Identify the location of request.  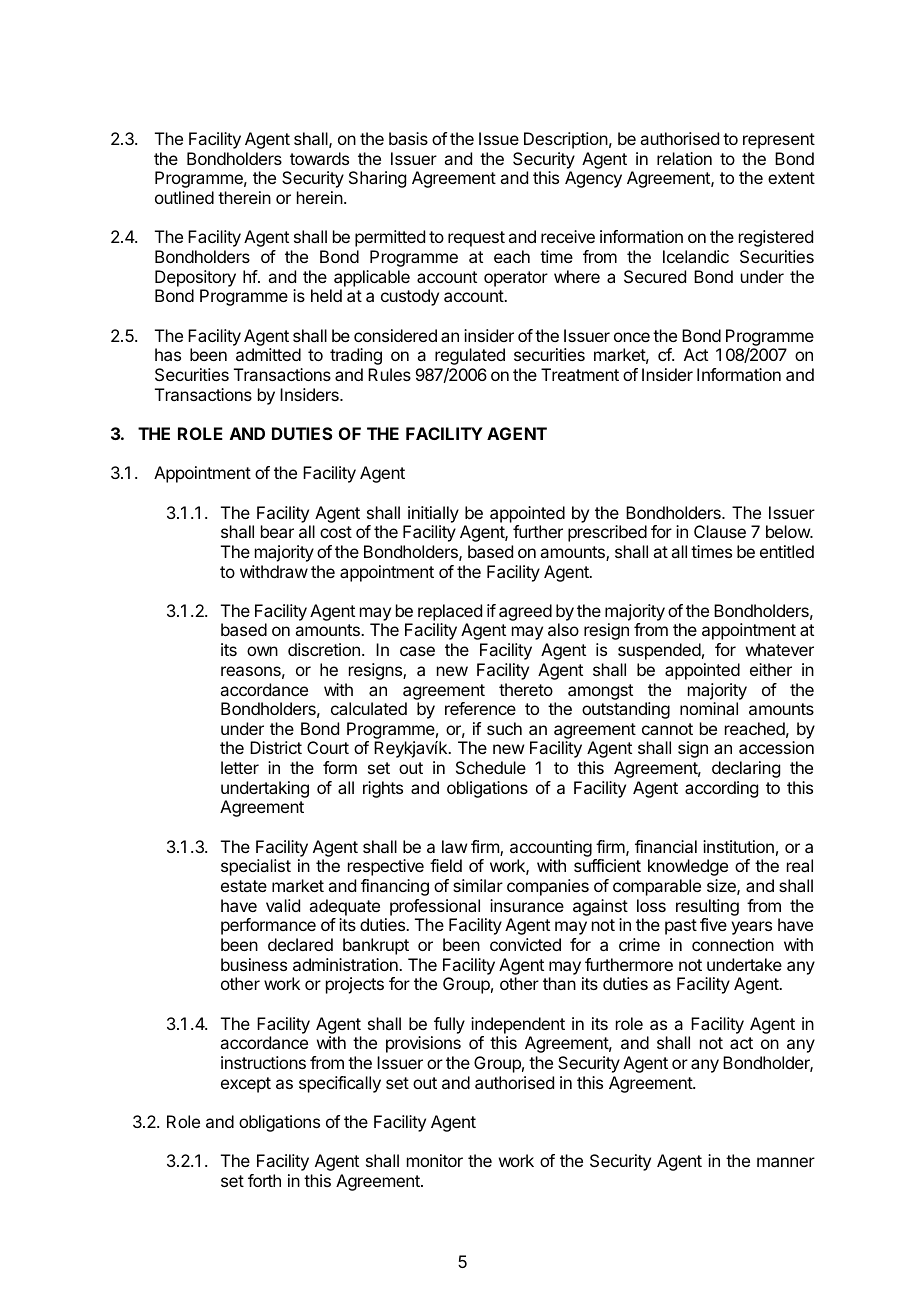
(476, 239).
